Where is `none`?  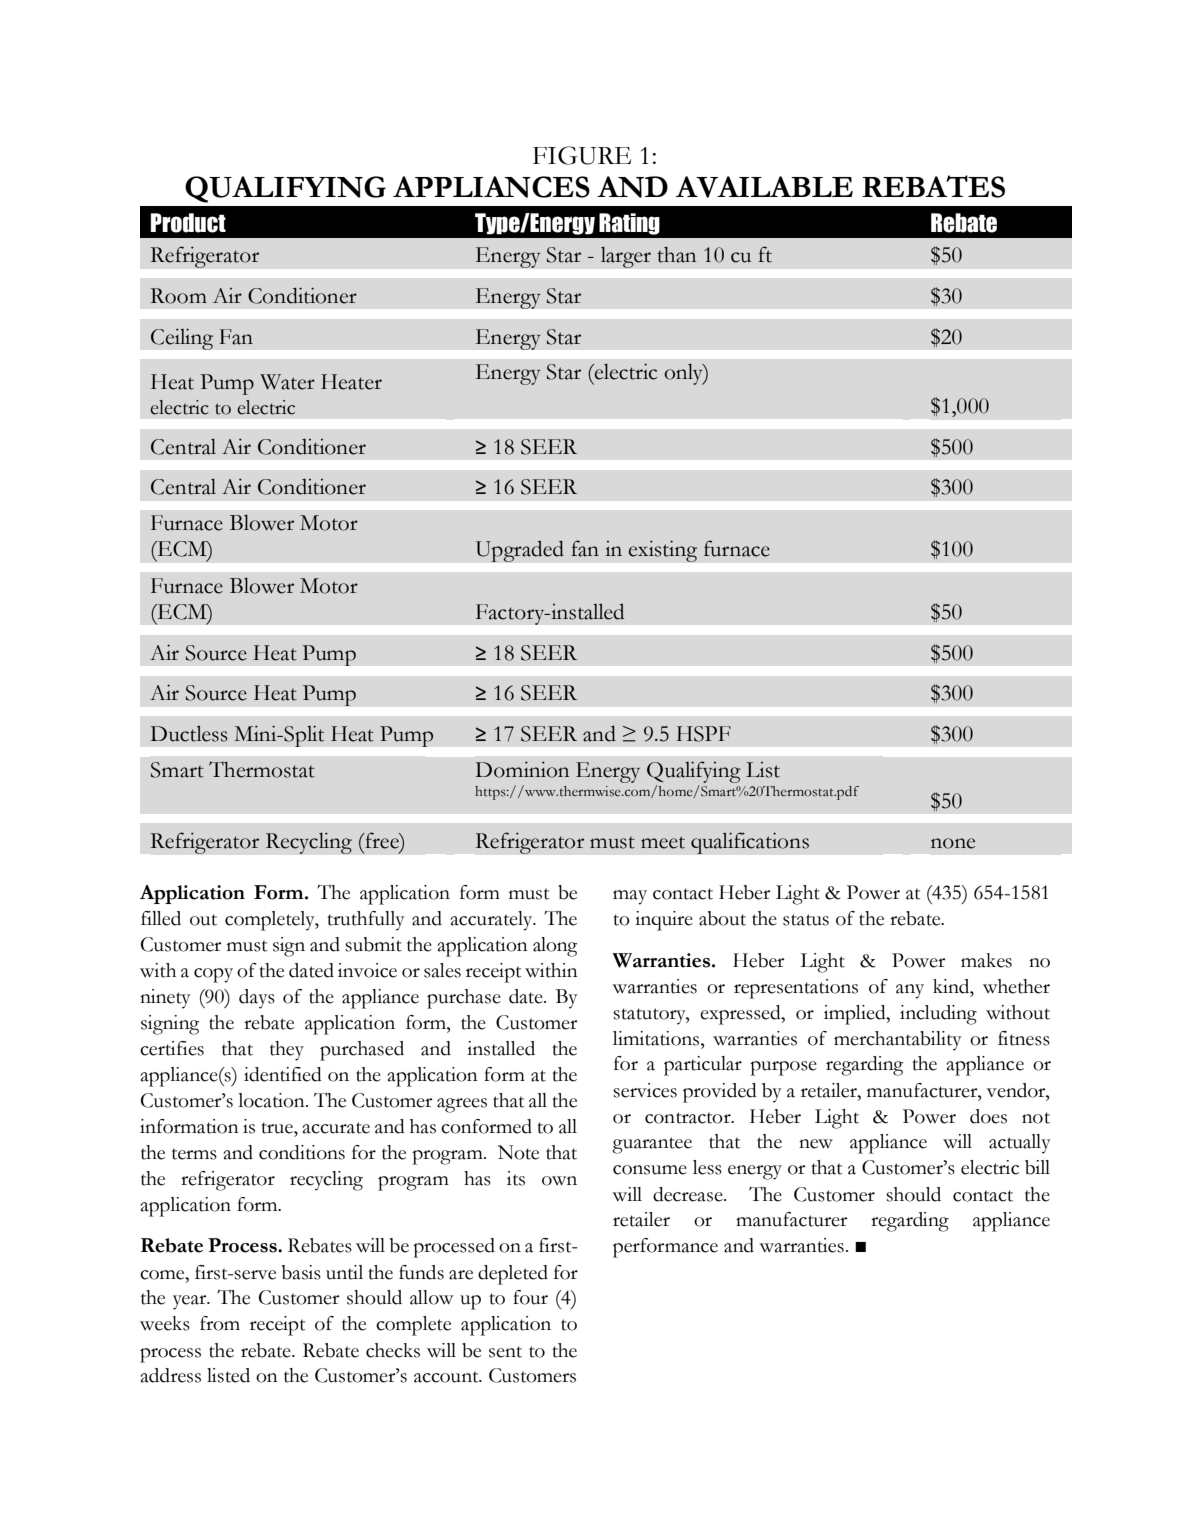 none is located at coordinates (953, 843).
